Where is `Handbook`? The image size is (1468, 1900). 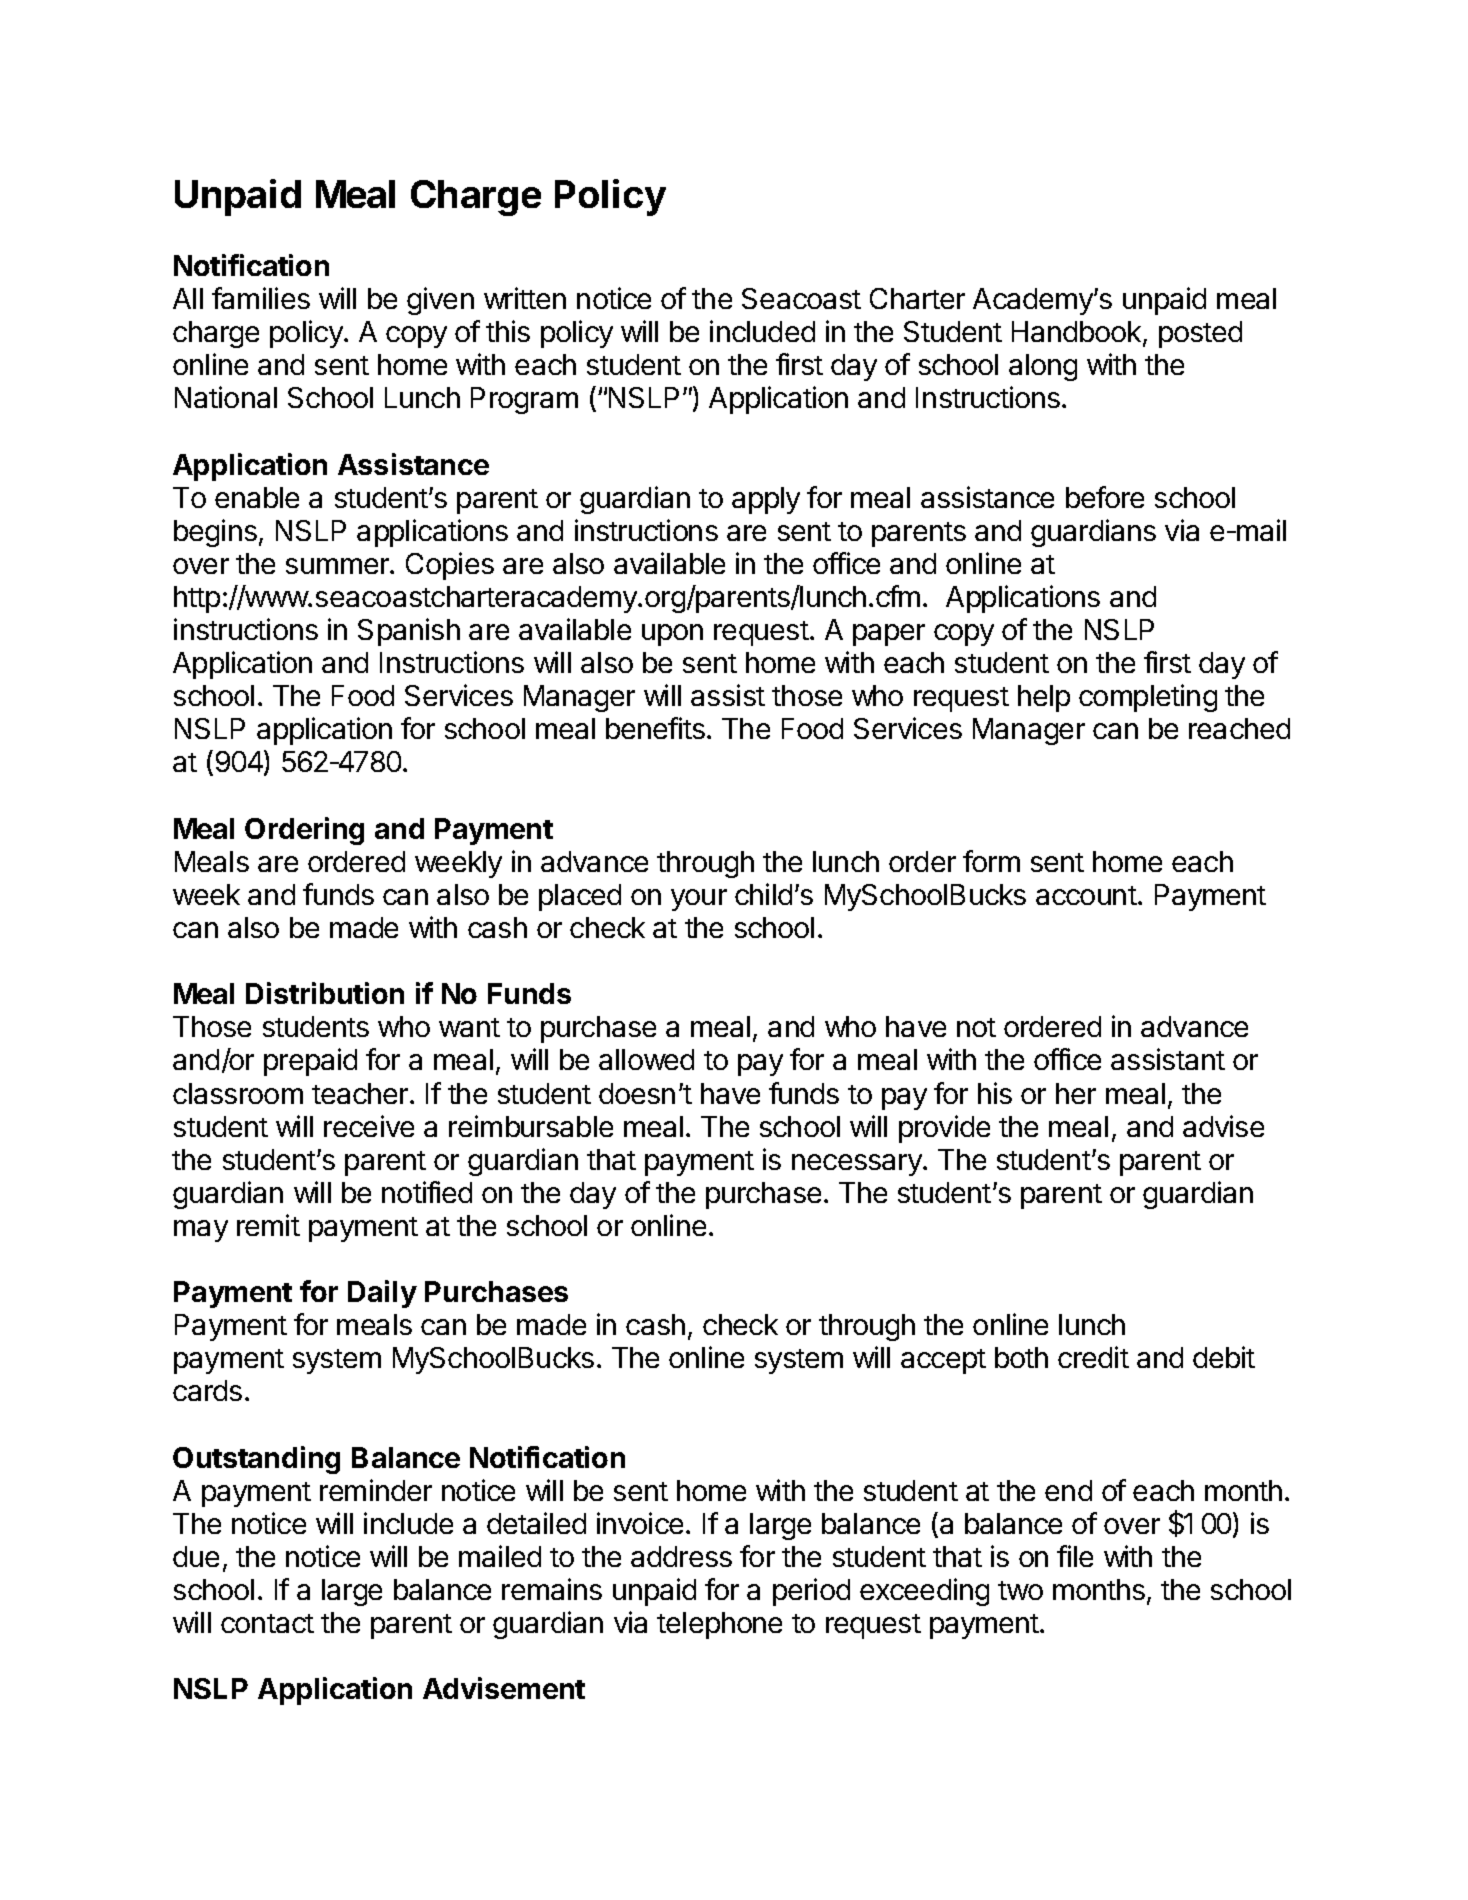 Handbook is located at coordinates (1078, 333).
